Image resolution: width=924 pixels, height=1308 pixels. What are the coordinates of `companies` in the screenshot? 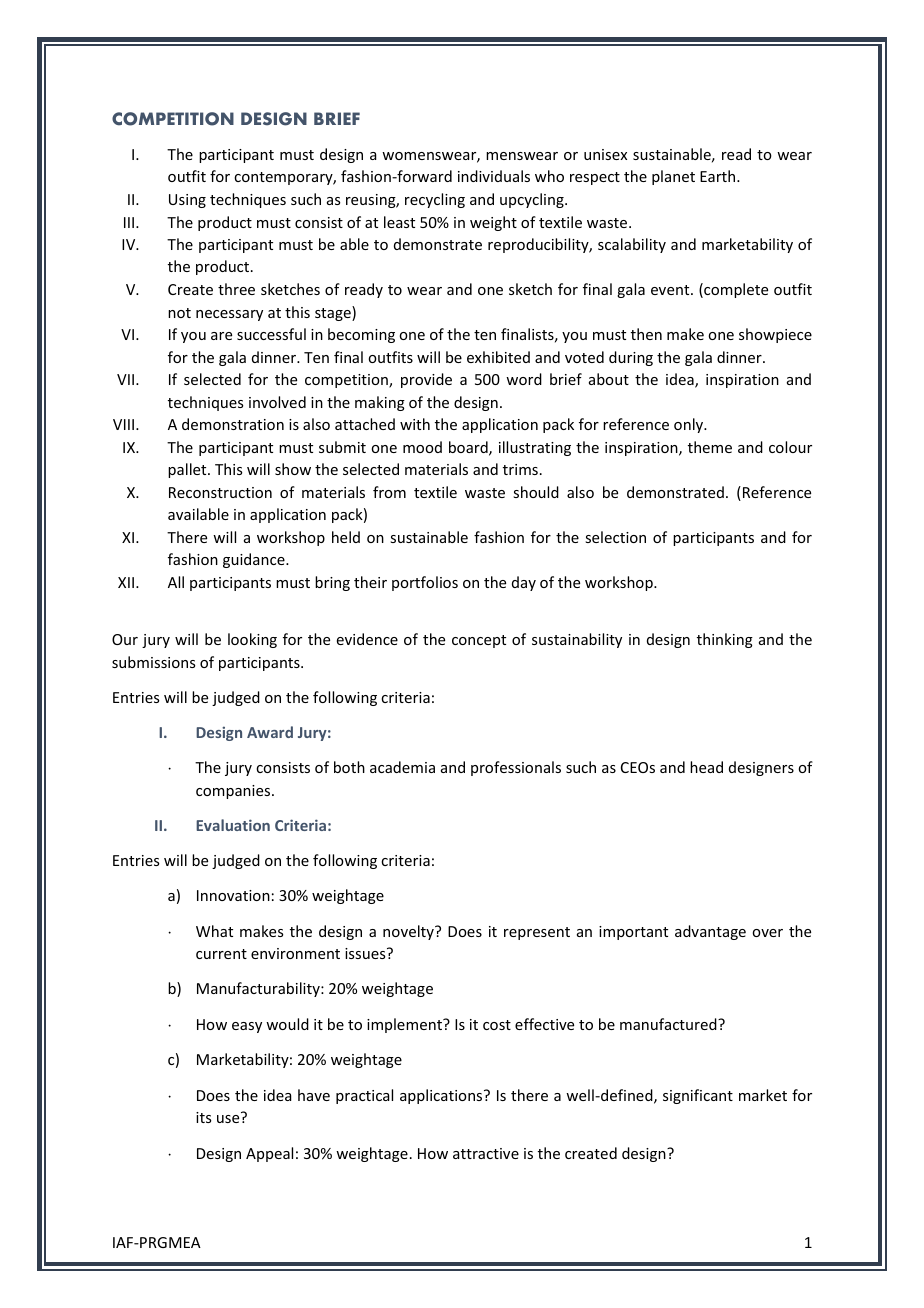 It's located at (234, 792).
